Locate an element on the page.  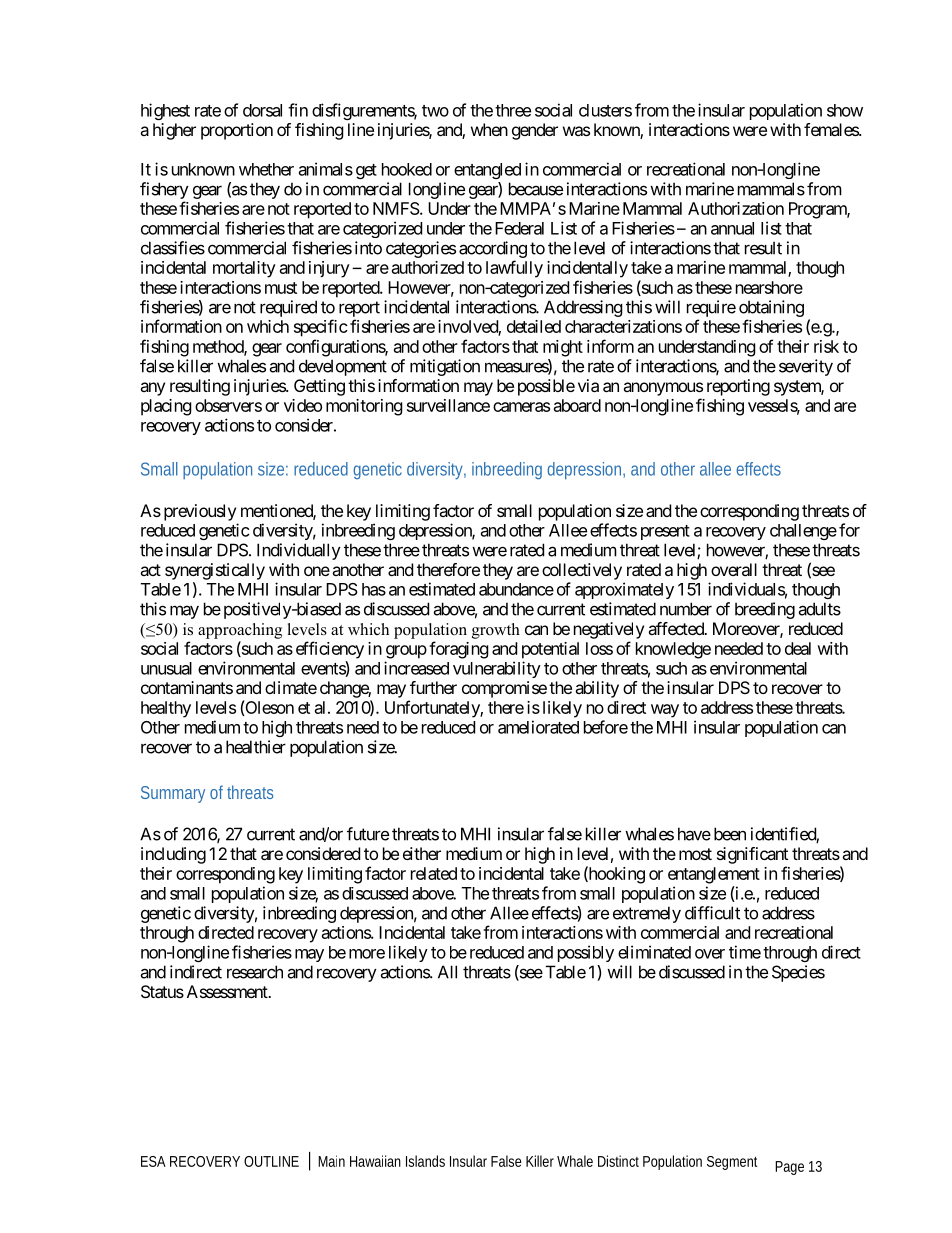
when is located at coordinates (489, 129).
